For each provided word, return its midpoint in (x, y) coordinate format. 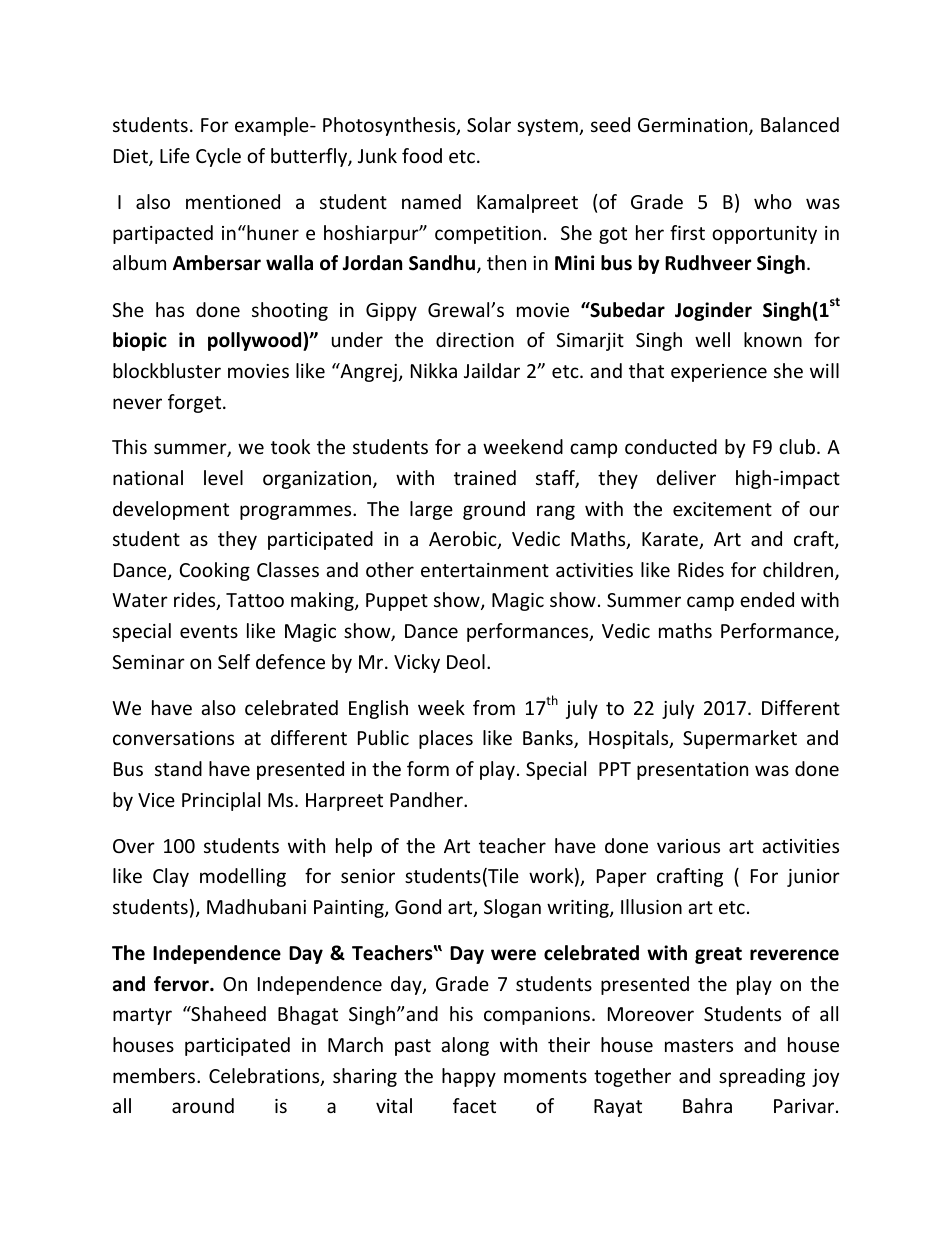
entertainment (485, 570)
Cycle (218, 157)
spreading (762, 1077)
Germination (694, 126)
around (203, 1105)
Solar (489, 124)
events (209, 631)
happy (469, 1077)
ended (767, 599)
